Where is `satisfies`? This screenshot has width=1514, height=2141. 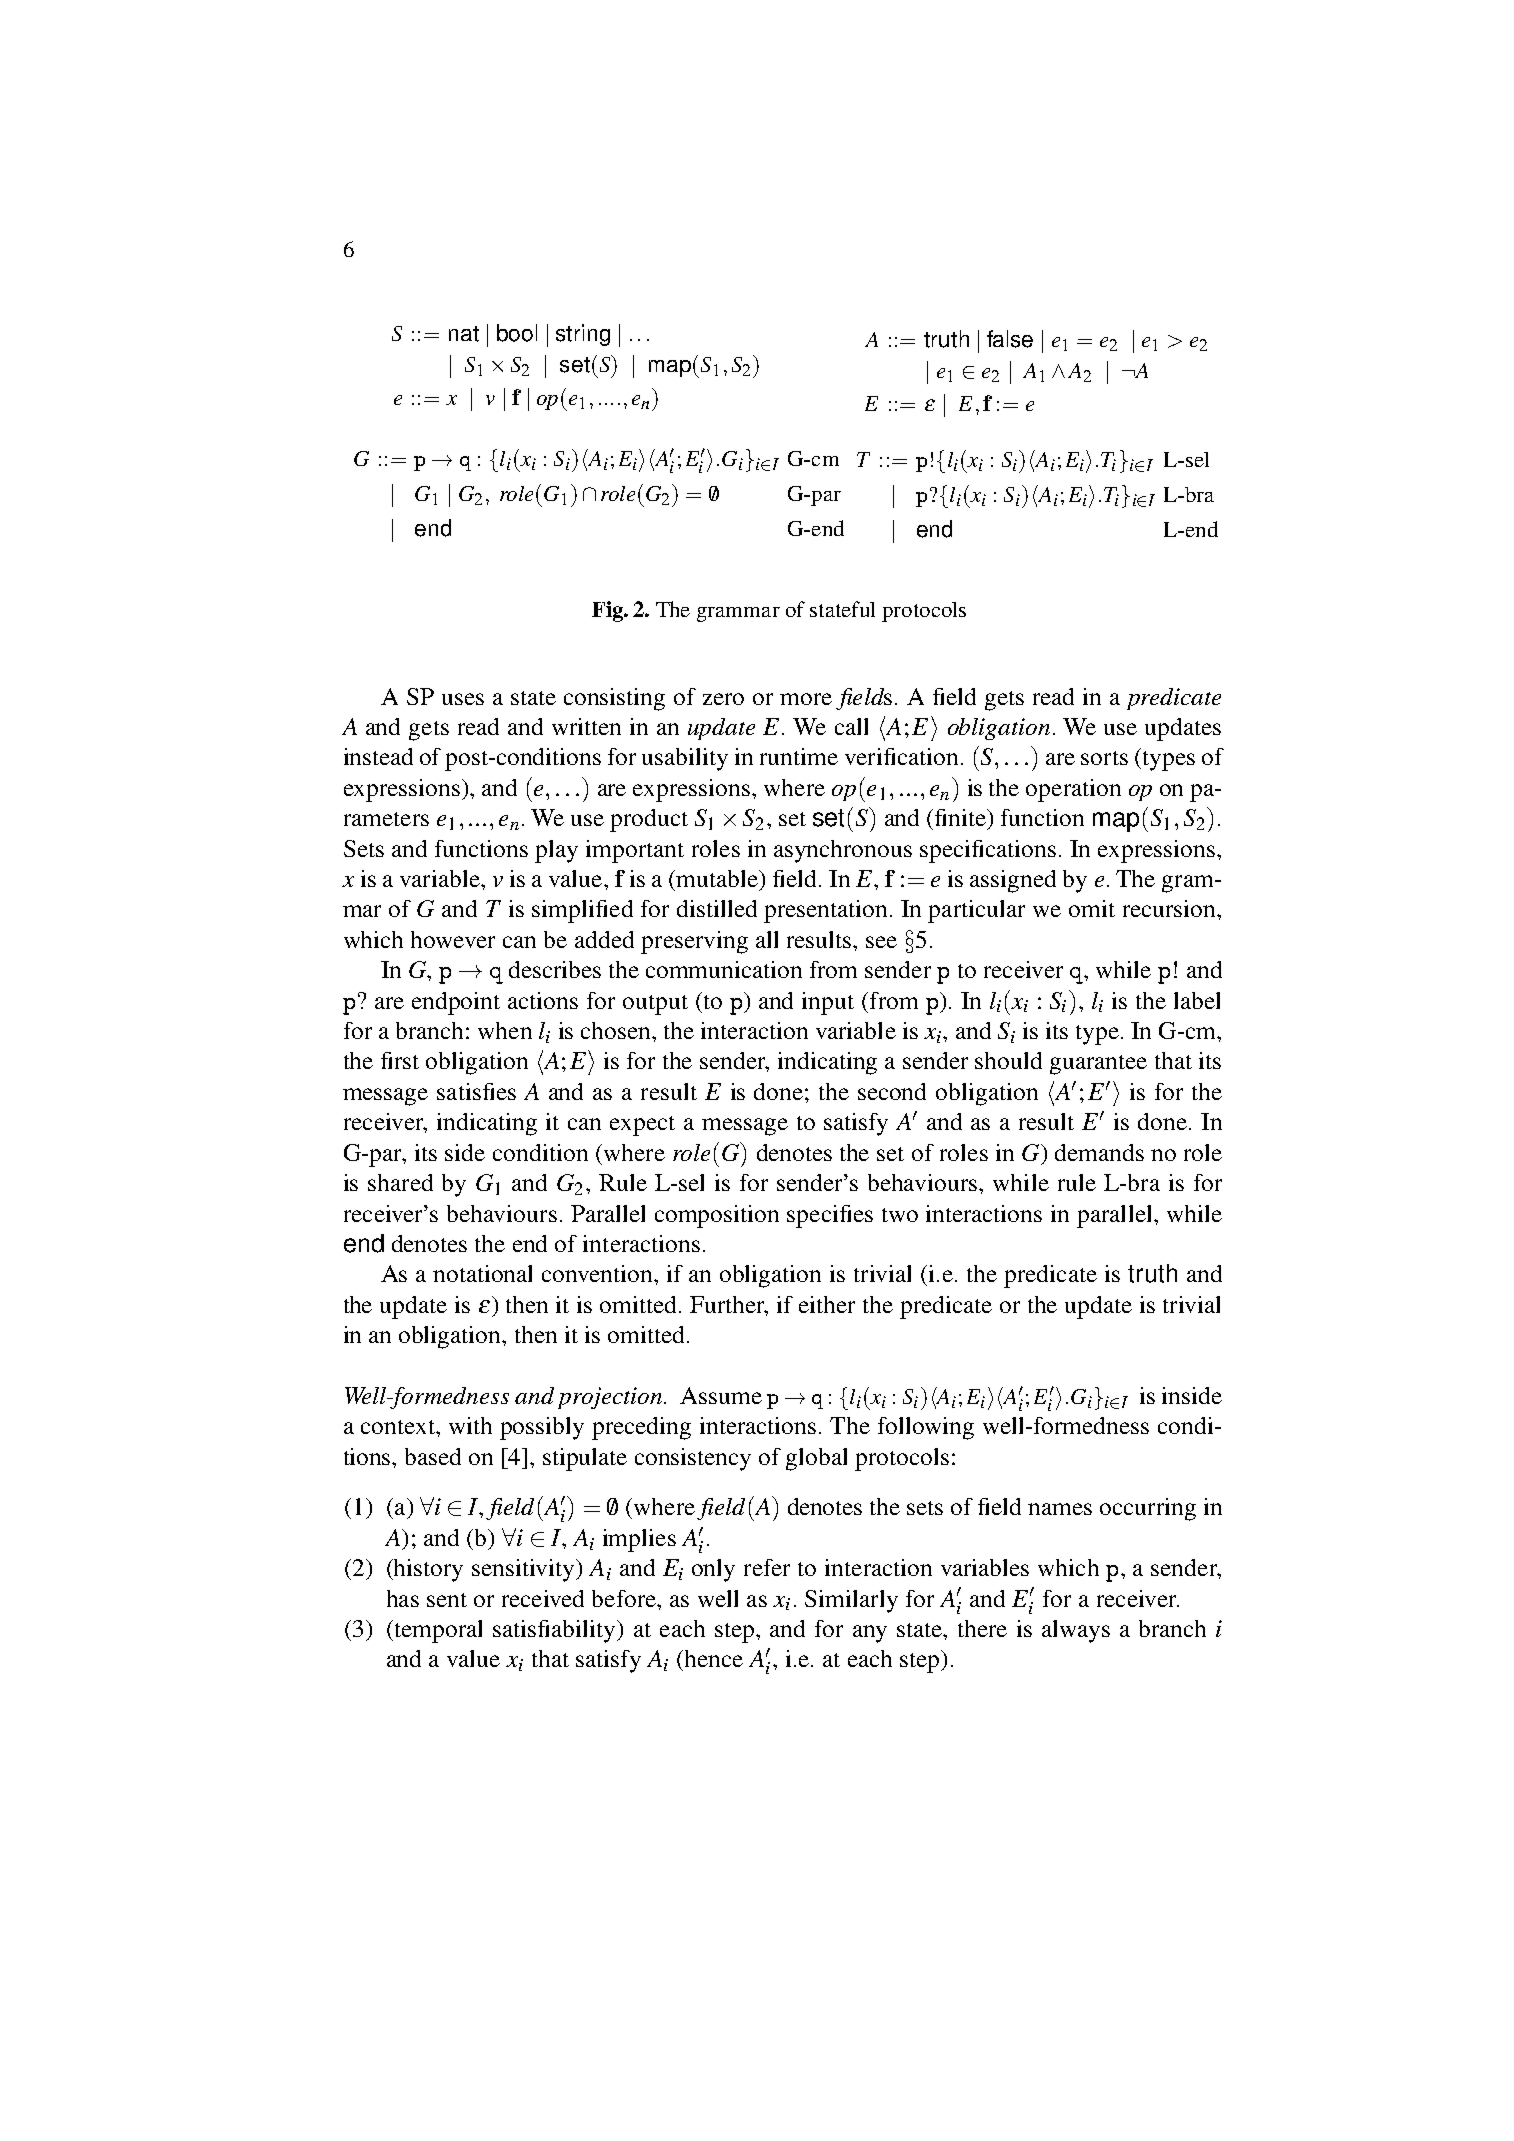 satisfies is located at coordinates (476, 1091).
